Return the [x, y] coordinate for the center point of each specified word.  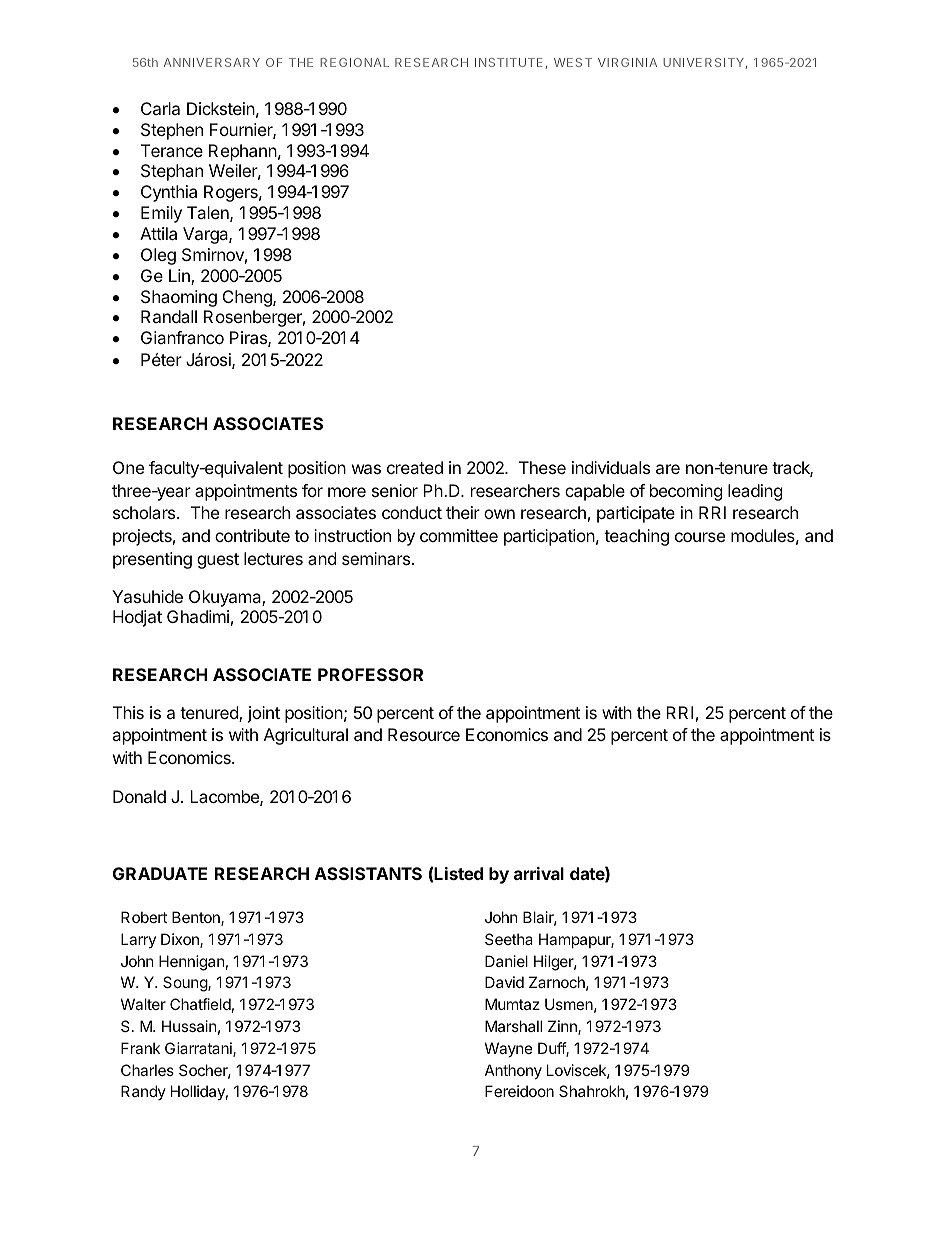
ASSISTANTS [368, 873]
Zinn [563, 1027]
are [668, 469]
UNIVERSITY [703, 62]
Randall [169, 316]
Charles [147, 1070]
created [415, 467]
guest [218, 561]
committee [459, 535]
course [700, 537]
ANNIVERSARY [212, 62]
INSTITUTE [509, 62]
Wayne [509, 1049]
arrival [539, 873]
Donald [139, 796]
